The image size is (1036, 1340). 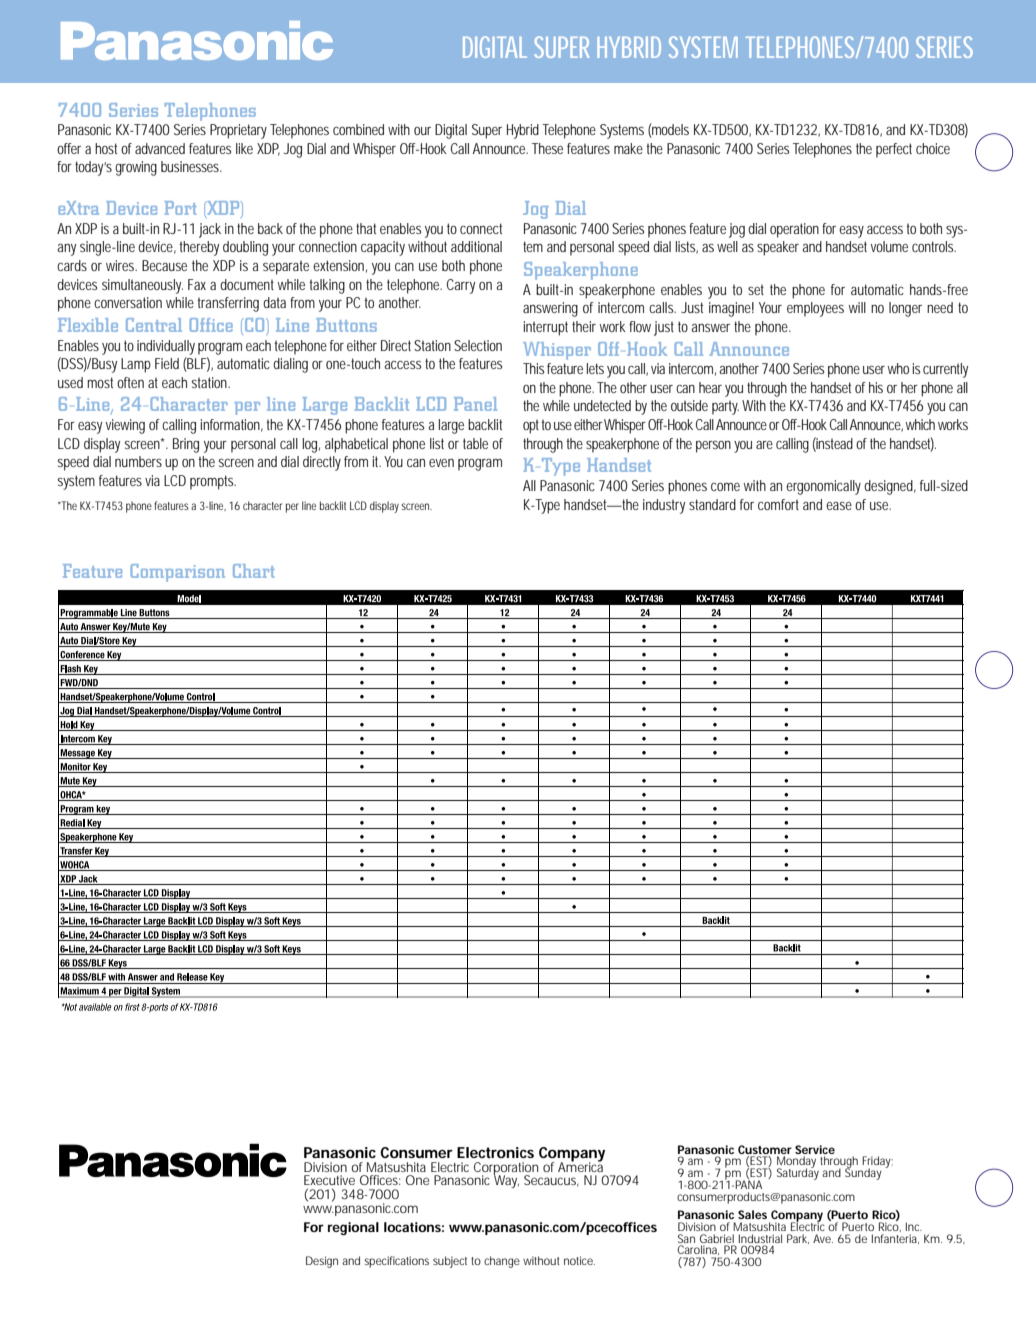 What do you see at coordinates (778, 504) in the screenshot?
I see `comfort` at bounding box center [778, 504].
